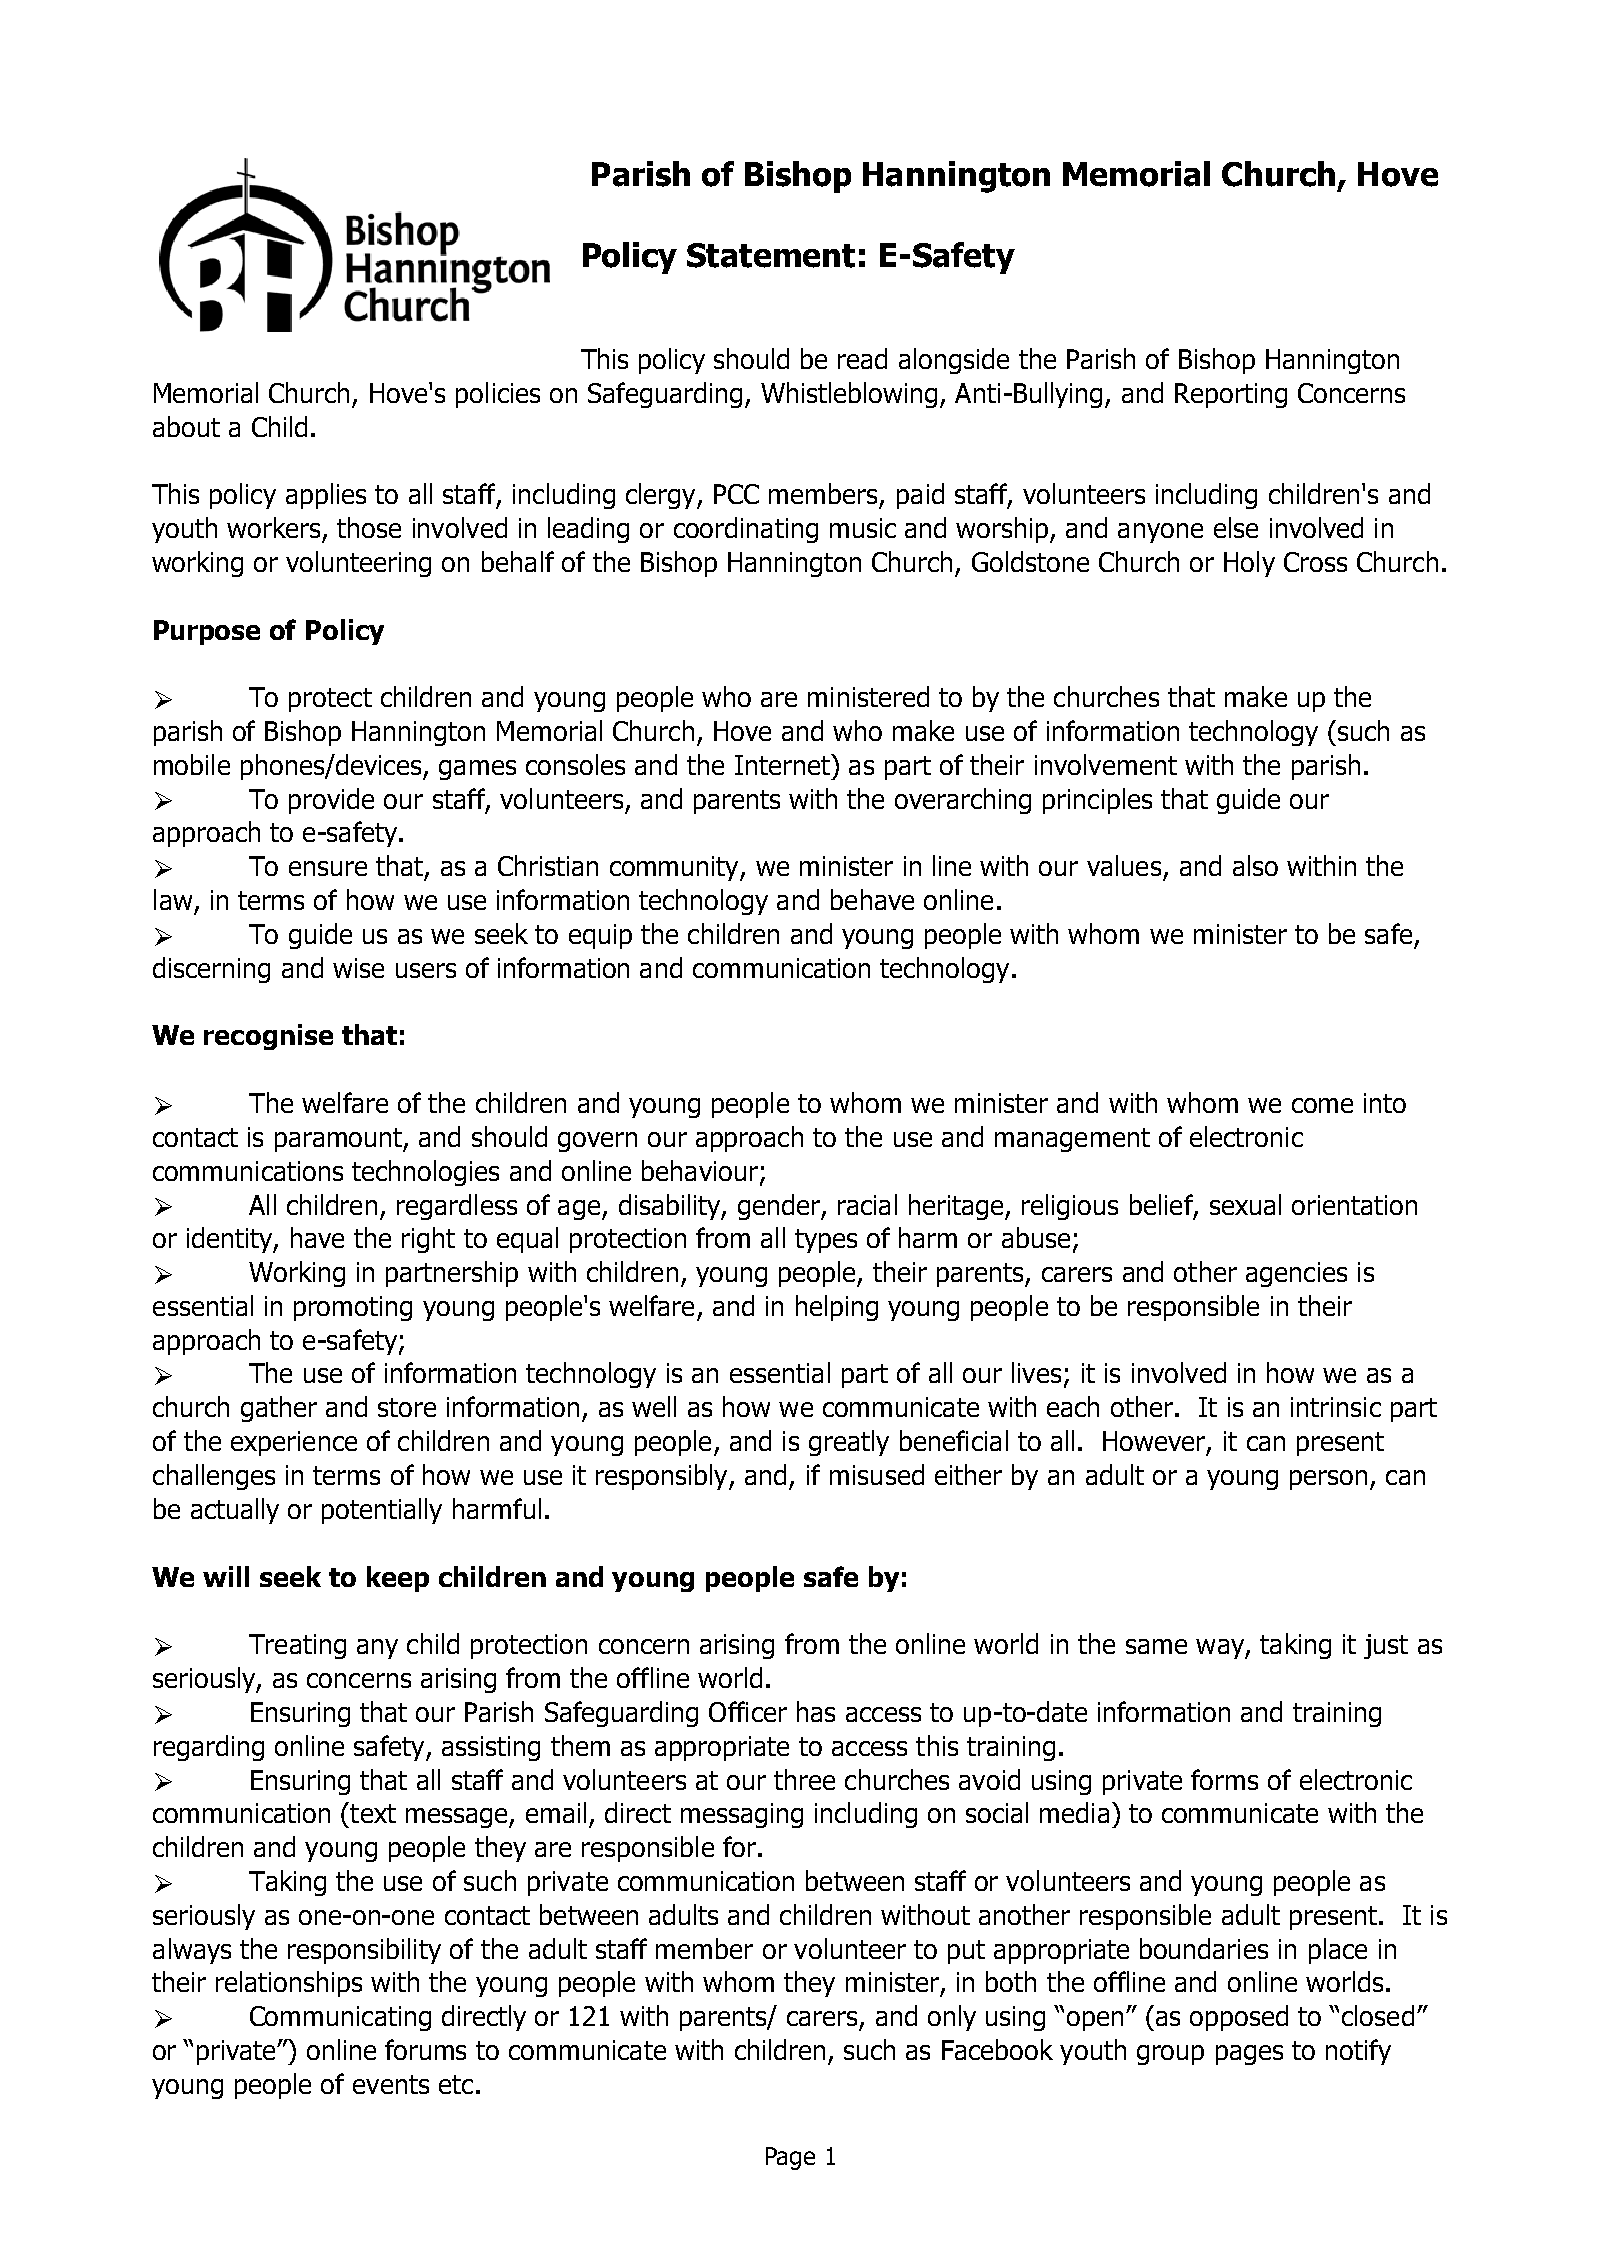 The height and width of the page is (2266, 1602). What do you see at coordinates (186, 426) in the page?
I see `about` at bounding box center [186, 426].
